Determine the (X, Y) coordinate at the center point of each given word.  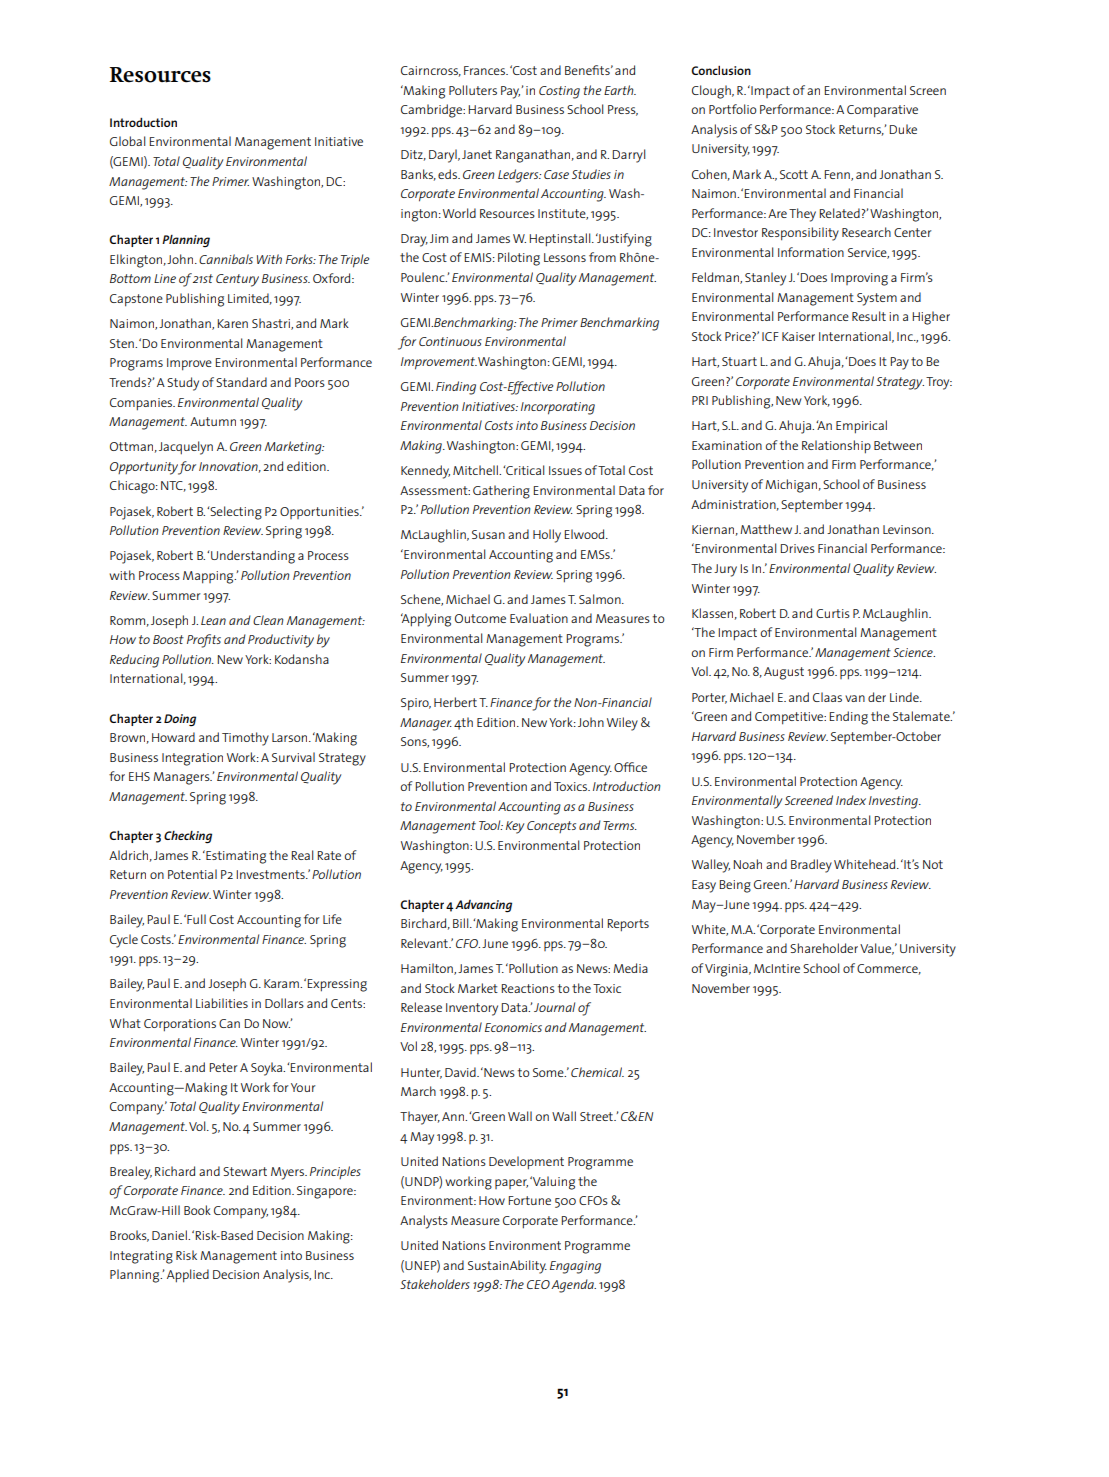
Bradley (811, 866)
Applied (188, 1276)
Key (515, 827)
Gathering (501, 492)
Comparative (882, 111)
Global (128, 141)
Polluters (473, 90)
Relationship (836, 447)
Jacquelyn (186, 448)
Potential (192, 874)
